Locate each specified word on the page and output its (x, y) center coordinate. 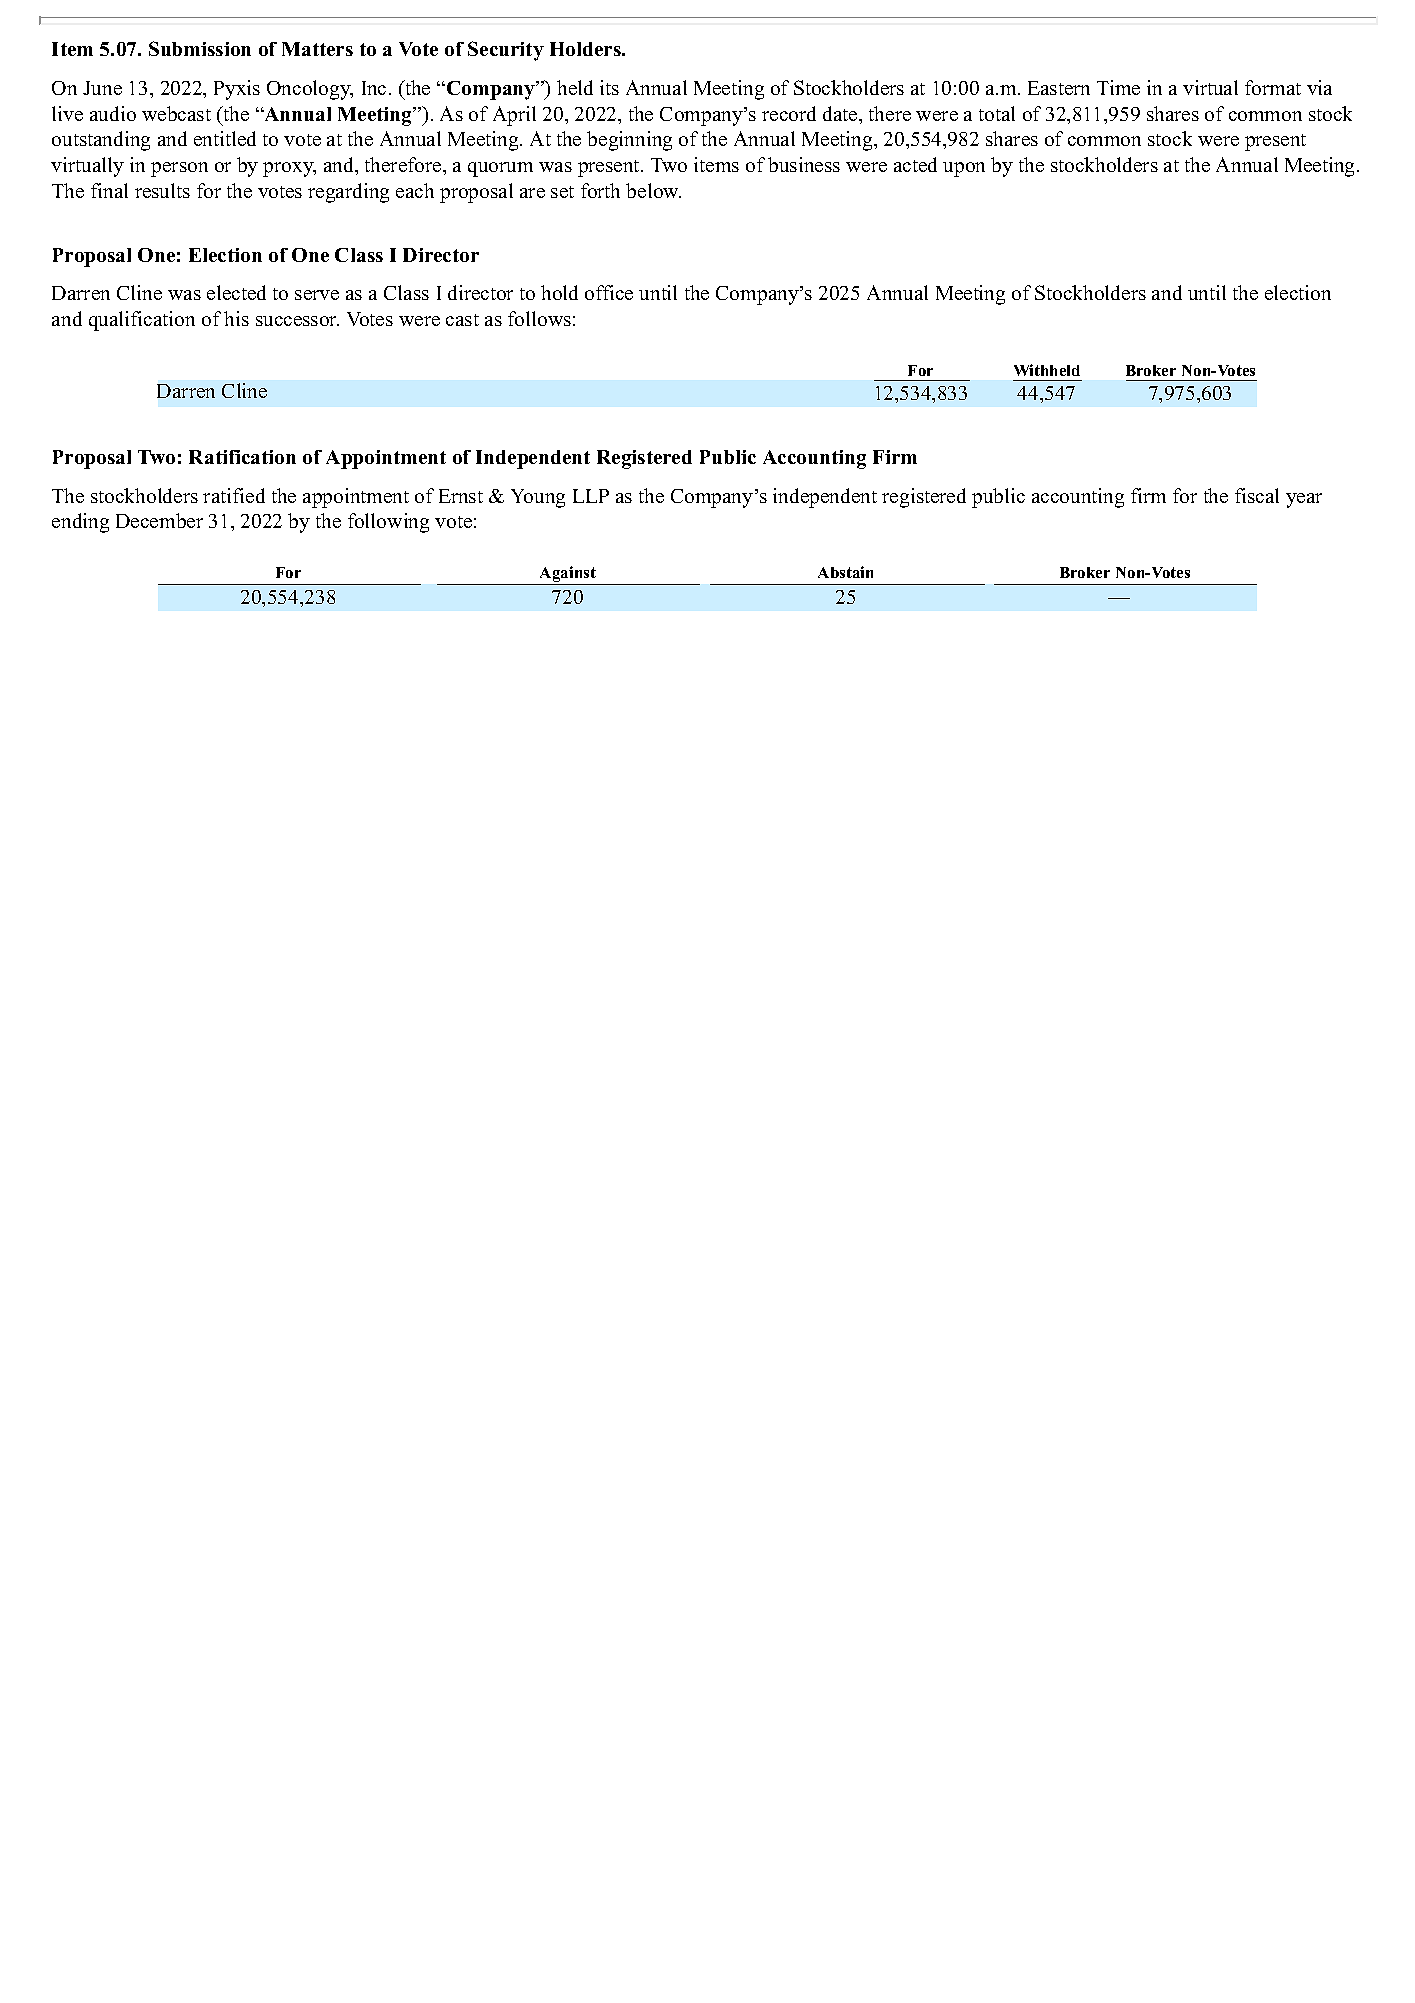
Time (1118, 87)
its (609, 87)
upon (964, 169)
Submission (200, 48)
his (236, 318)
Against (568, 575)
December (159, 520)
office (609, 292)
